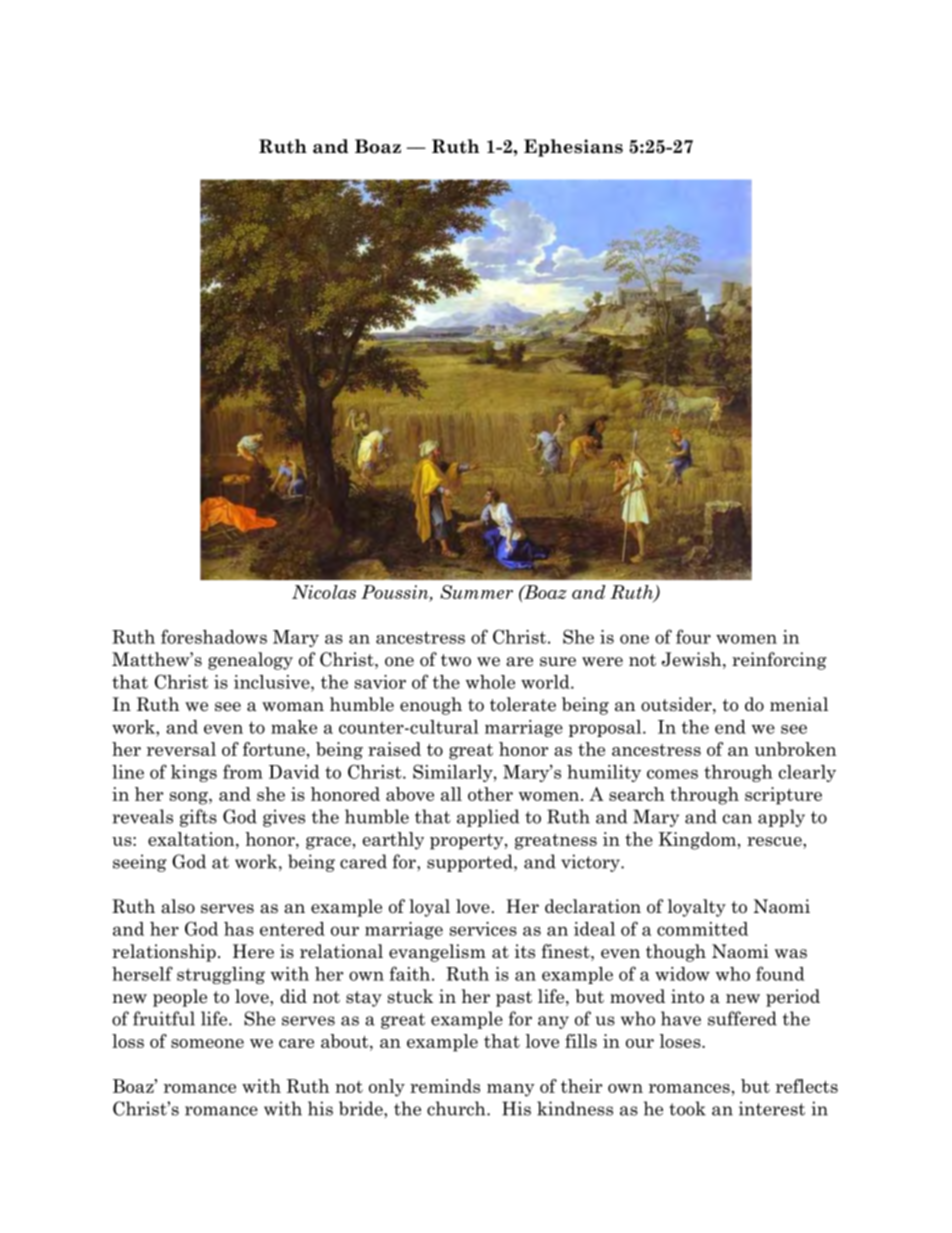  Describe the element at coordinates (445, 1086) in the screenshot. I see `reminds` at that location.
